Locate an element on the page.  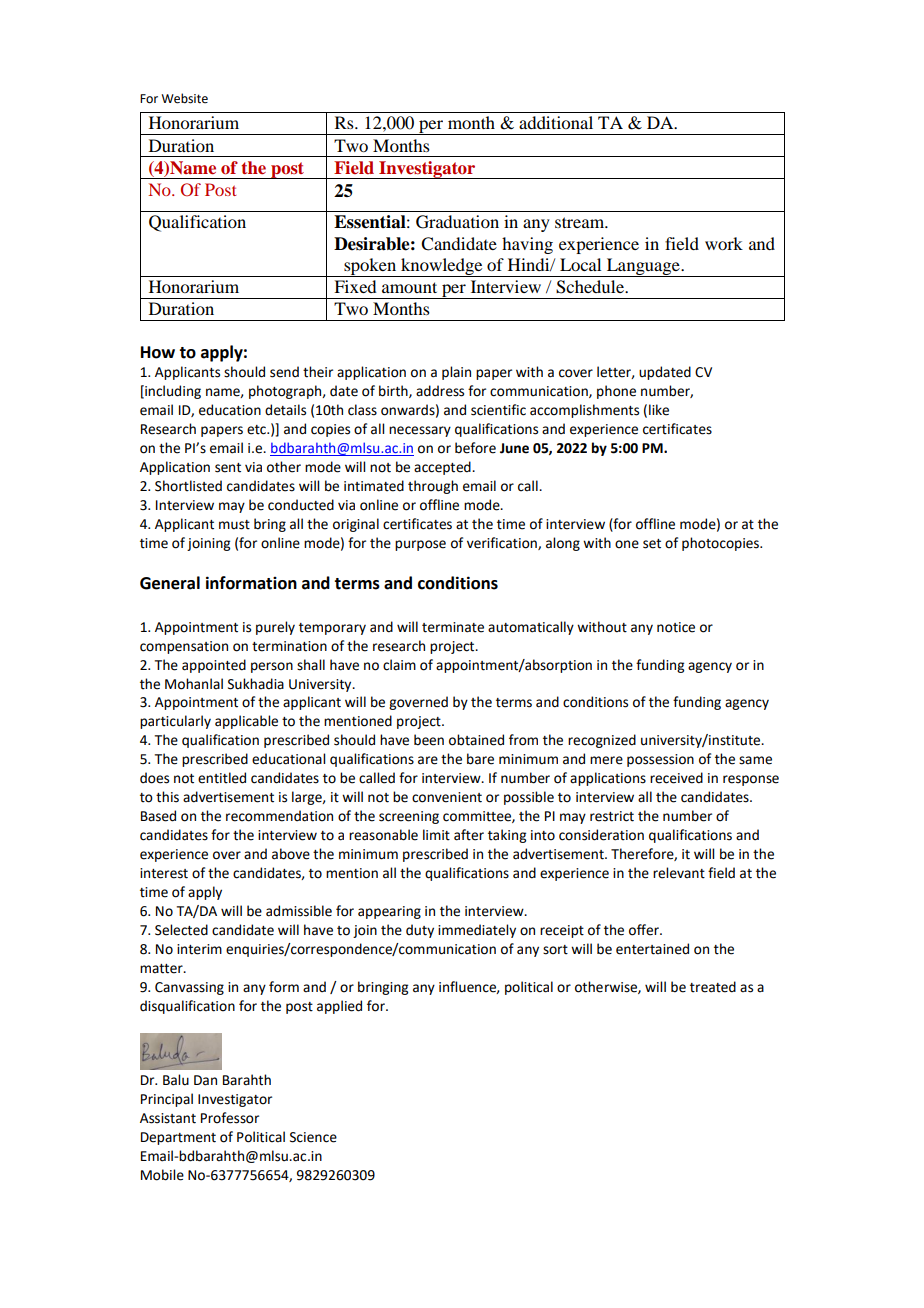
Website is located at coordinates (184, 98).
